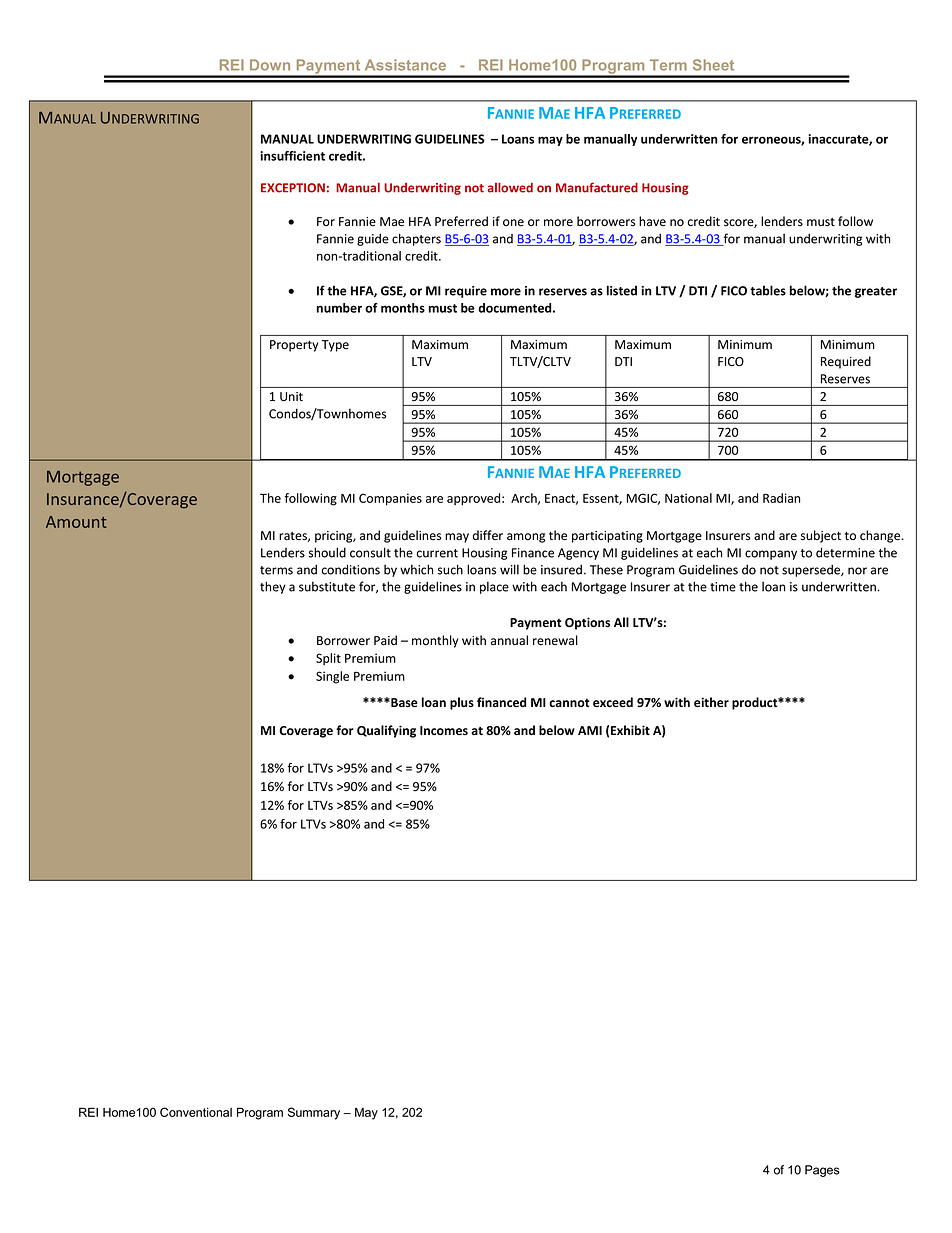 This image has width=952, height=1233. I want to click on Single, so click(332, 677).
